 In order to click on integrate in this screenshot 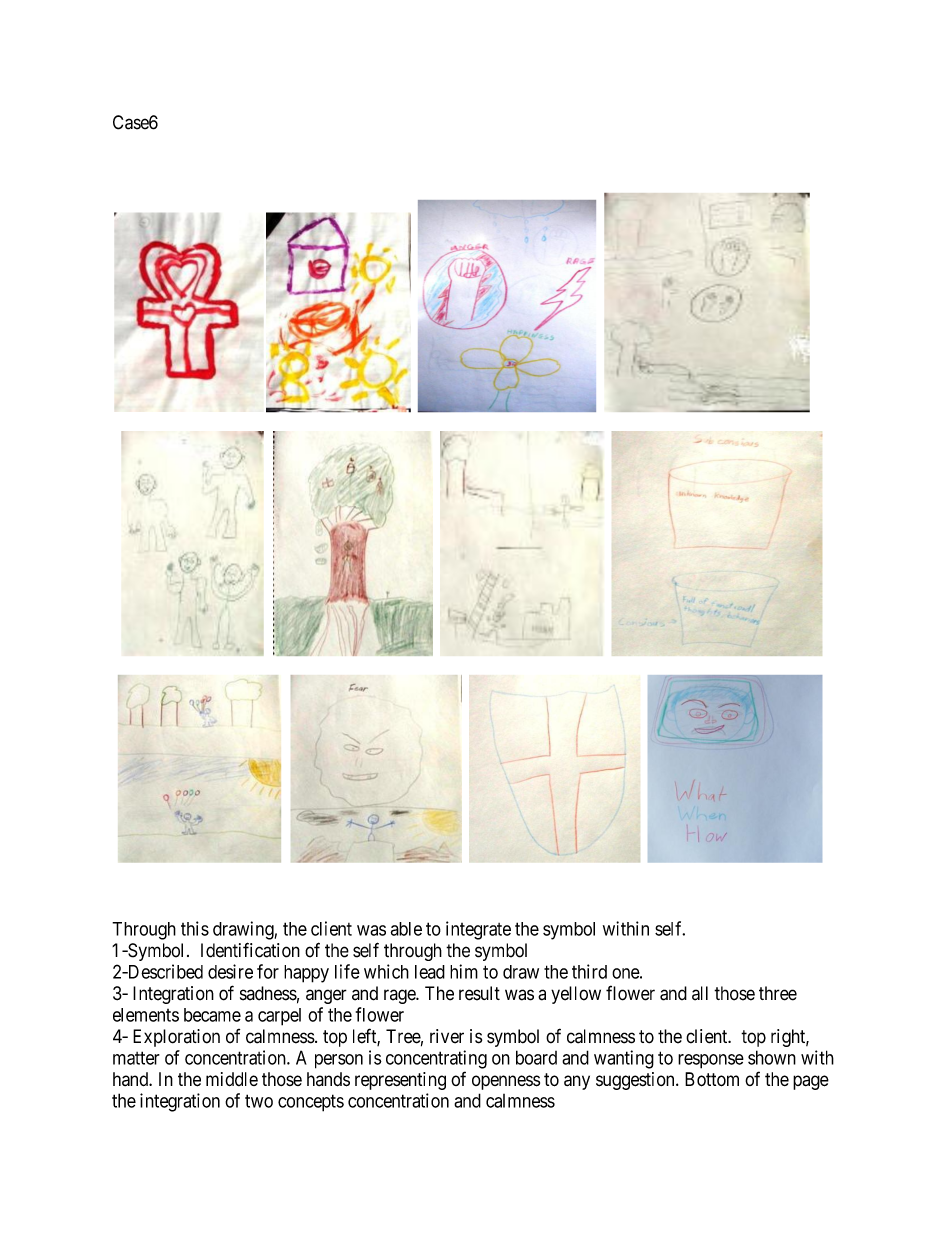, I will do `click(478, 930)`.
